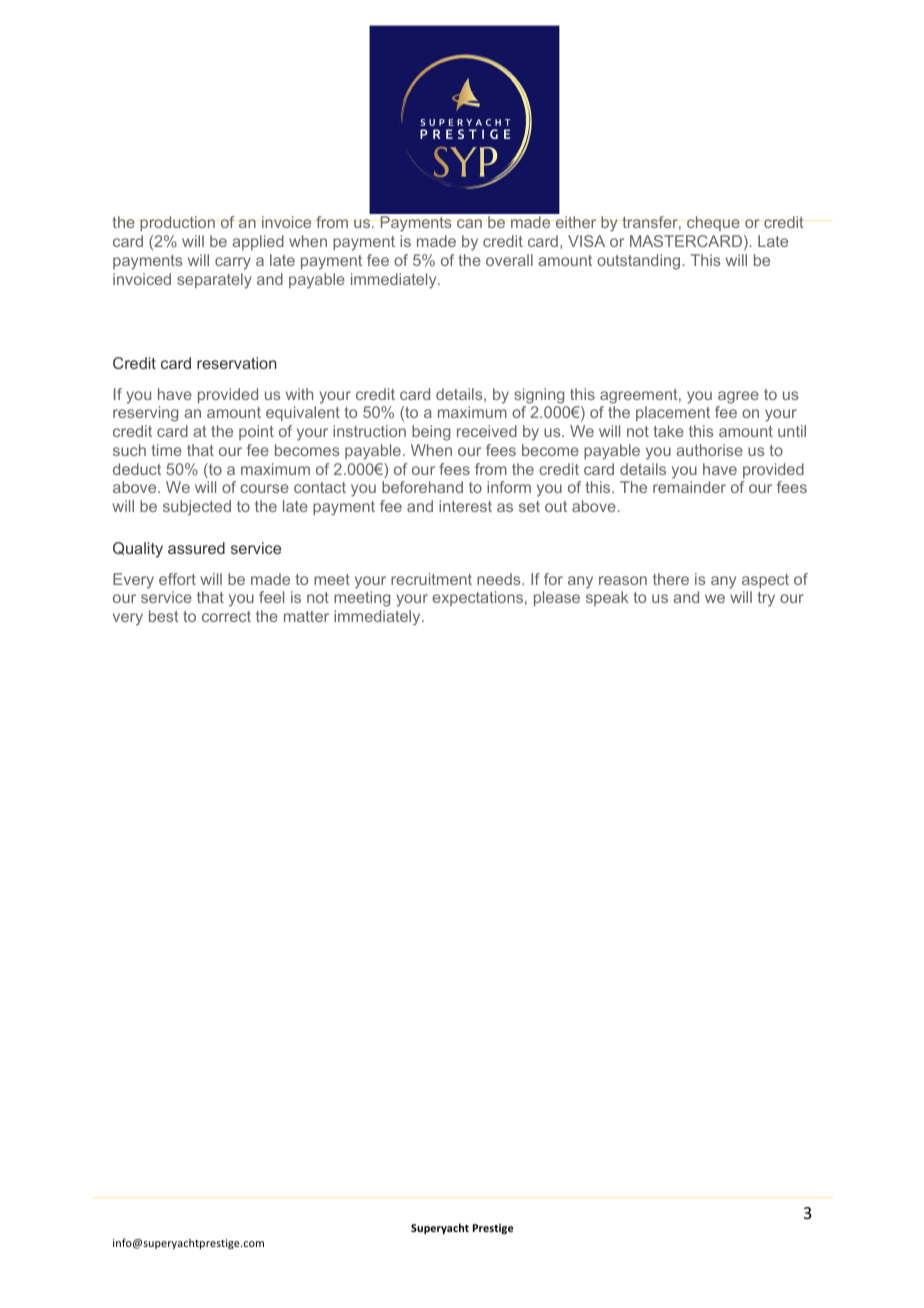 The height and width of the screenshot is (1308, 924). I want to click on reservation, so click(236, 363).
